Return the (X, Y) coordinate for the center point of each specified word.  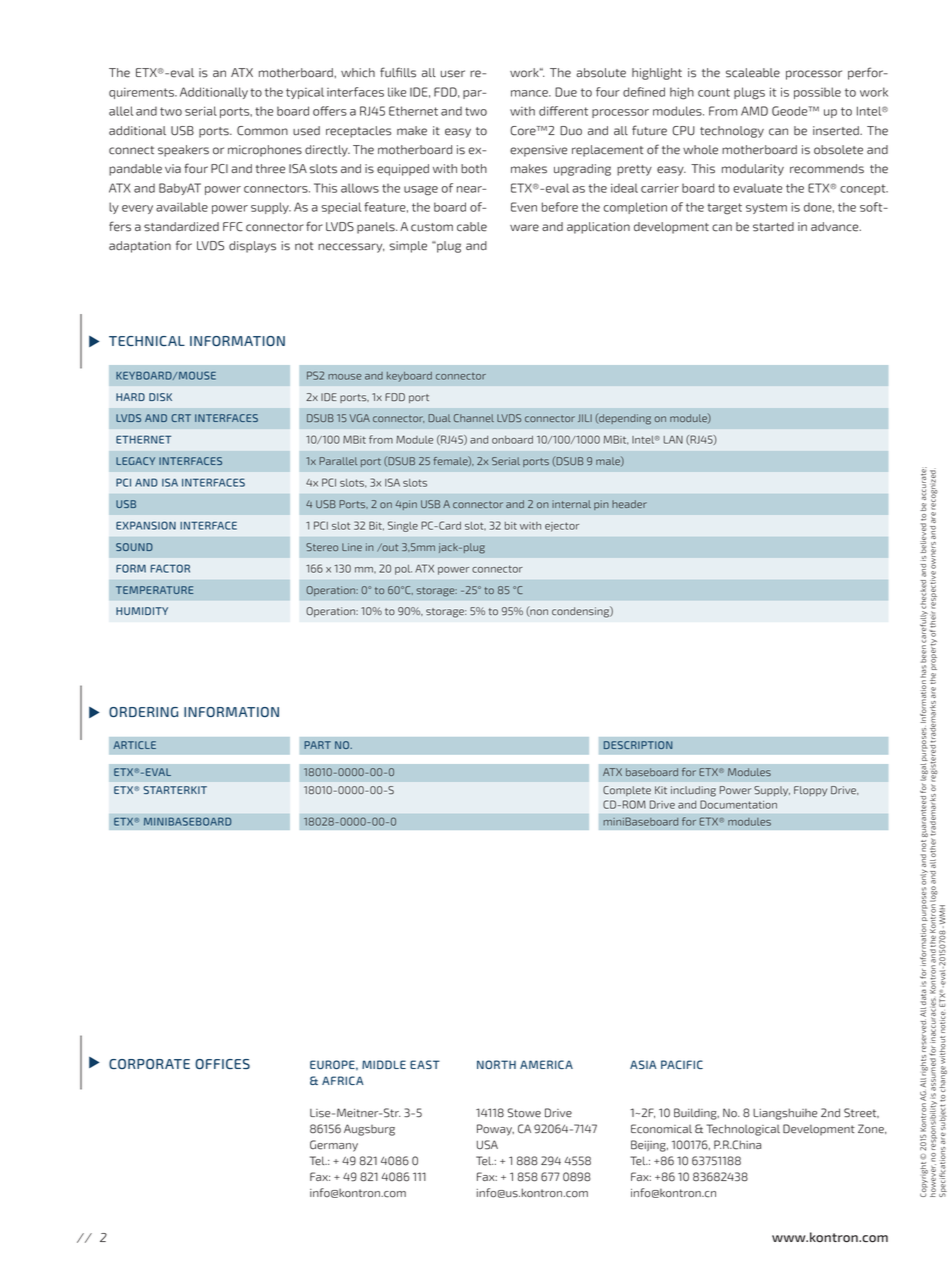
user (453, 74)
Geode (791, 111)
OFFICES (222, 1064)
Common (262, 131)
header (629, 504)
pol (403, 570)
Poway (495, 1130)
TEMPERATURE (154, 590)
